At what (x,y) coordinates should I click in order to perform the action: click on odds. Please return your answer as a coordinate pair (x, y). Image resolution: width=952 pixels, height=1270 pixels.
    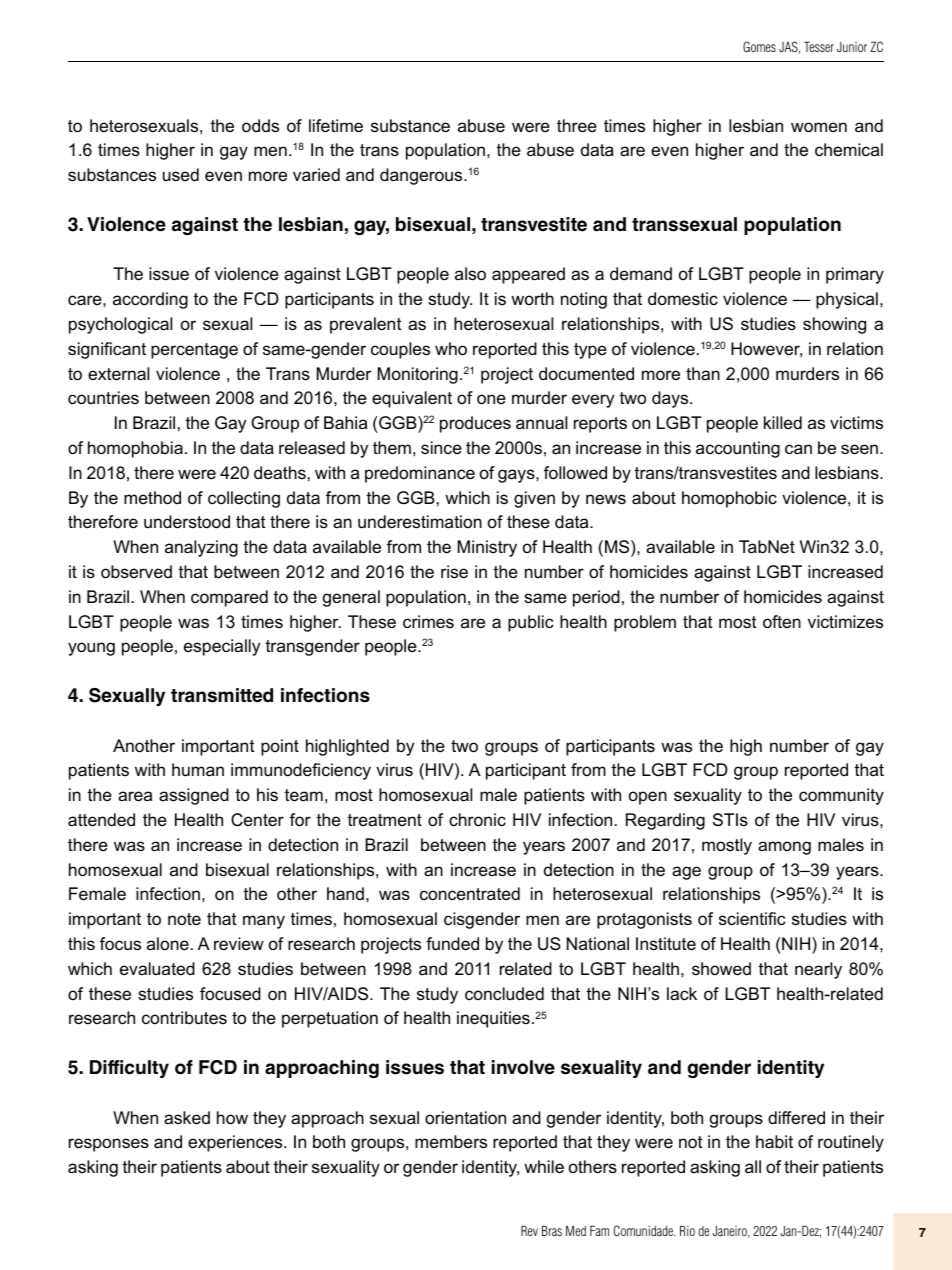
    Looking at the image, I should click on (260, 126).
